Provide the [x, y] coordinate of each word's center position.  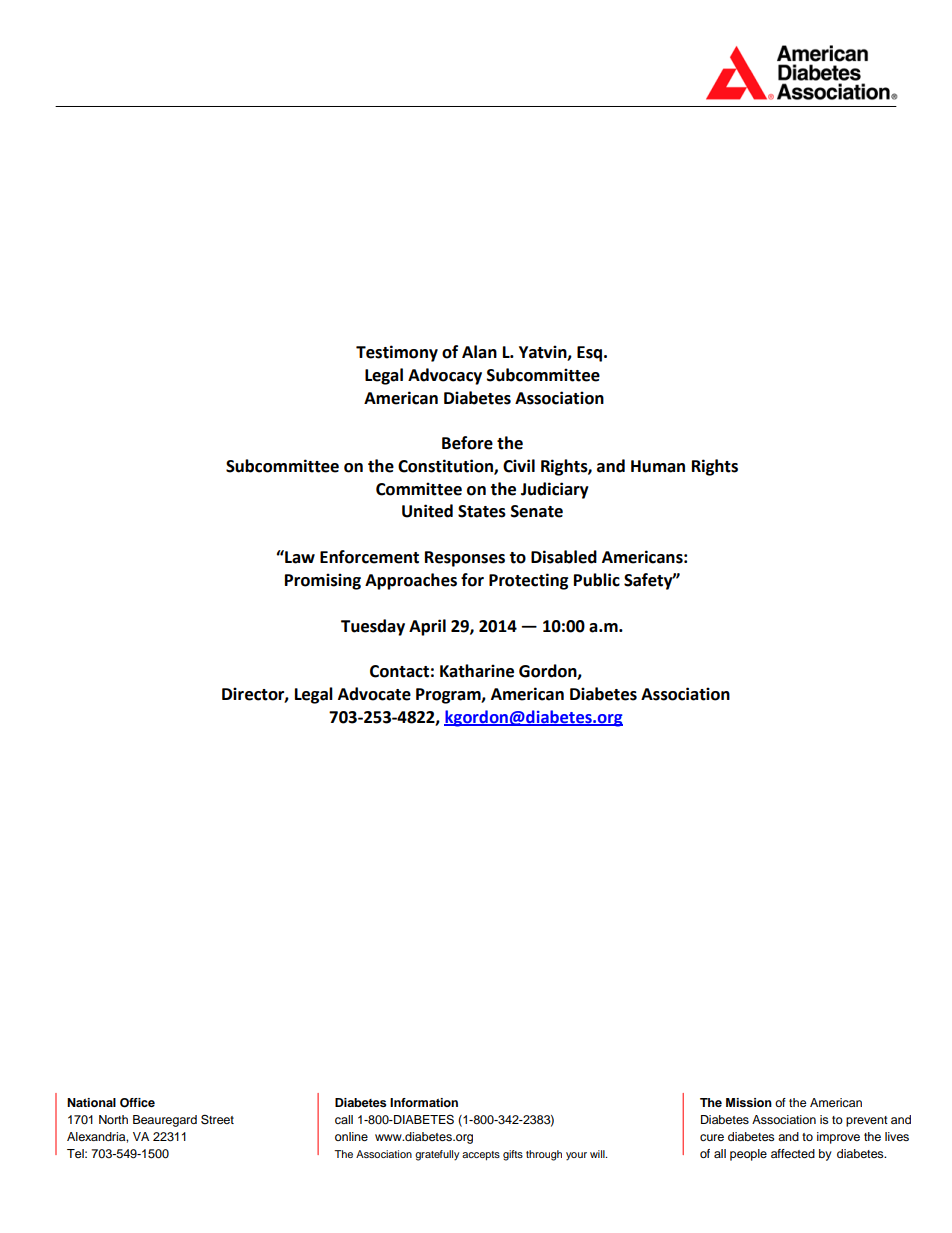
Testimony [397, 353]
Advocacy [445, 376]
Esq [589, 354]
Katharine [477, 671]
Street [217, 1119]
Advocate [374, 694]
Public [597, 580]
